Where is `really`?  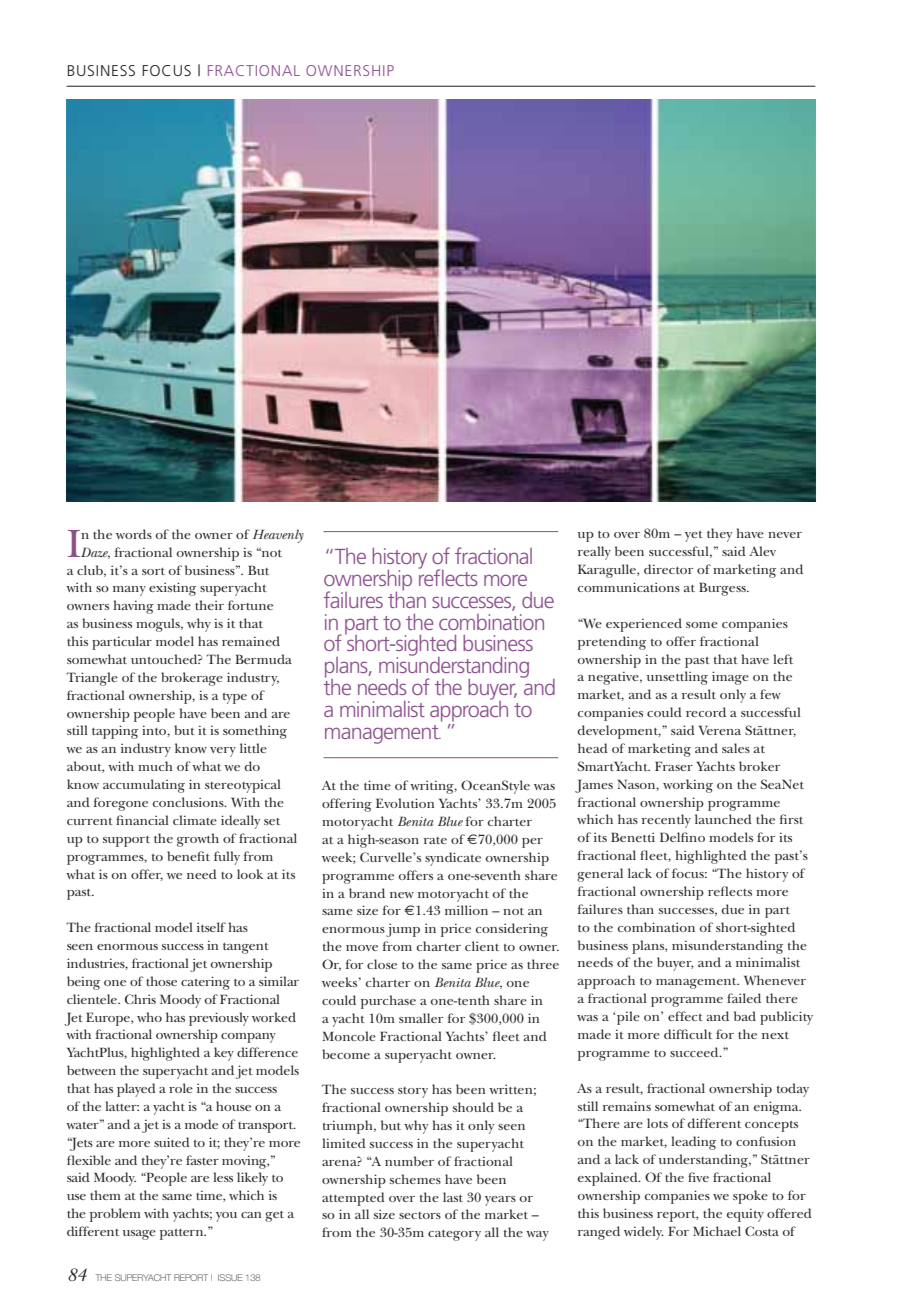
really is located at coordinates (594, 553).
